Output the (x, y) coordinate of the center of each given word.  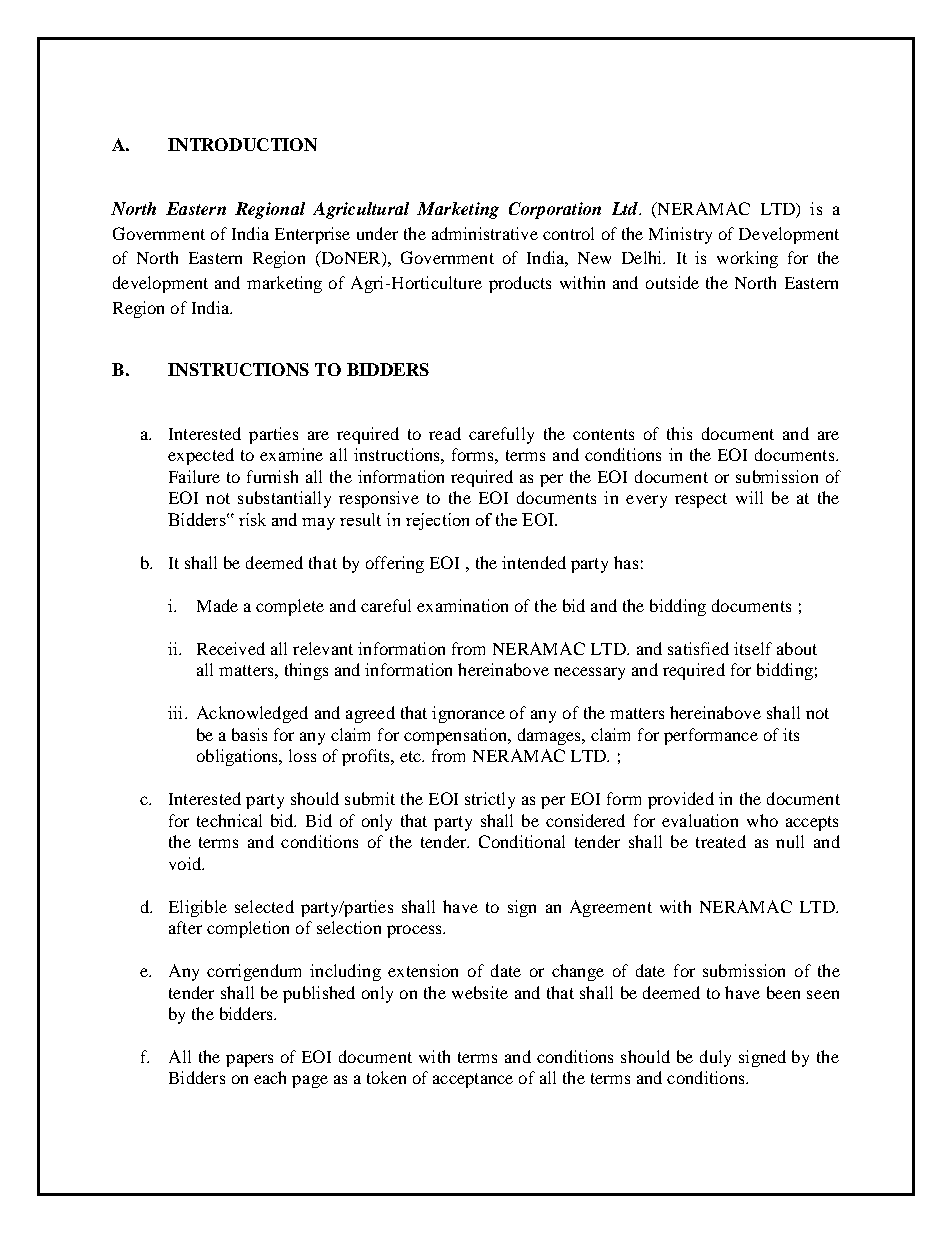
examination (462, 605)
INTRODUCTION (242, 144)
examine (291, 454)
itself (753, 648)
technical (229, 820)
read (445, 433)
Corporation (555, 210)
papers (249, 1060)
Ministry (680, 235)
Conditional (522, 841)
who (762, 820)
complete (290, 607)
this (679, 433)
